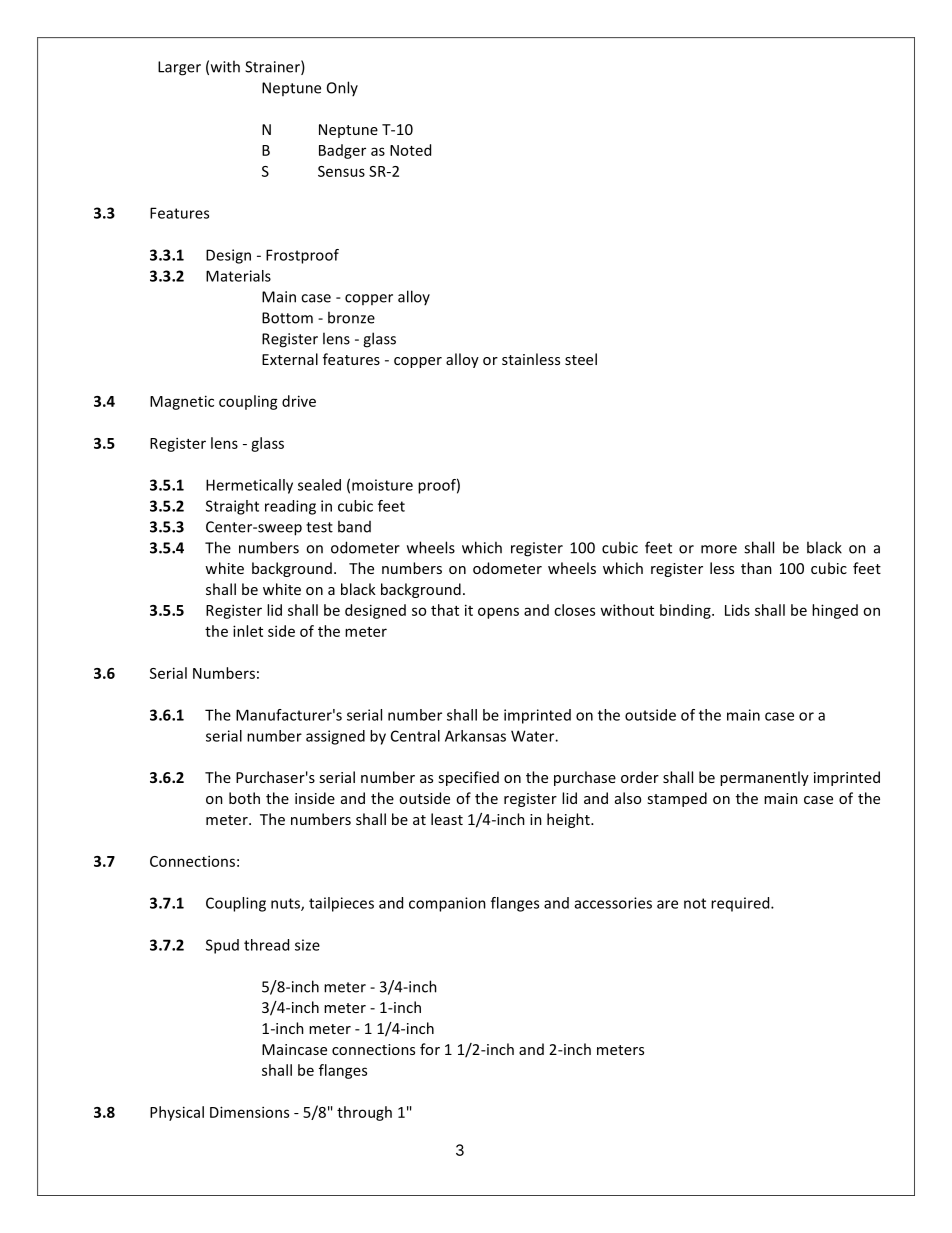 Image resolution: width=952 pixels, height=1233 pixels. What do you see at coordinates (179, 68) in the screenshot?
I see `Larger` at bounding box center [179, 68].
